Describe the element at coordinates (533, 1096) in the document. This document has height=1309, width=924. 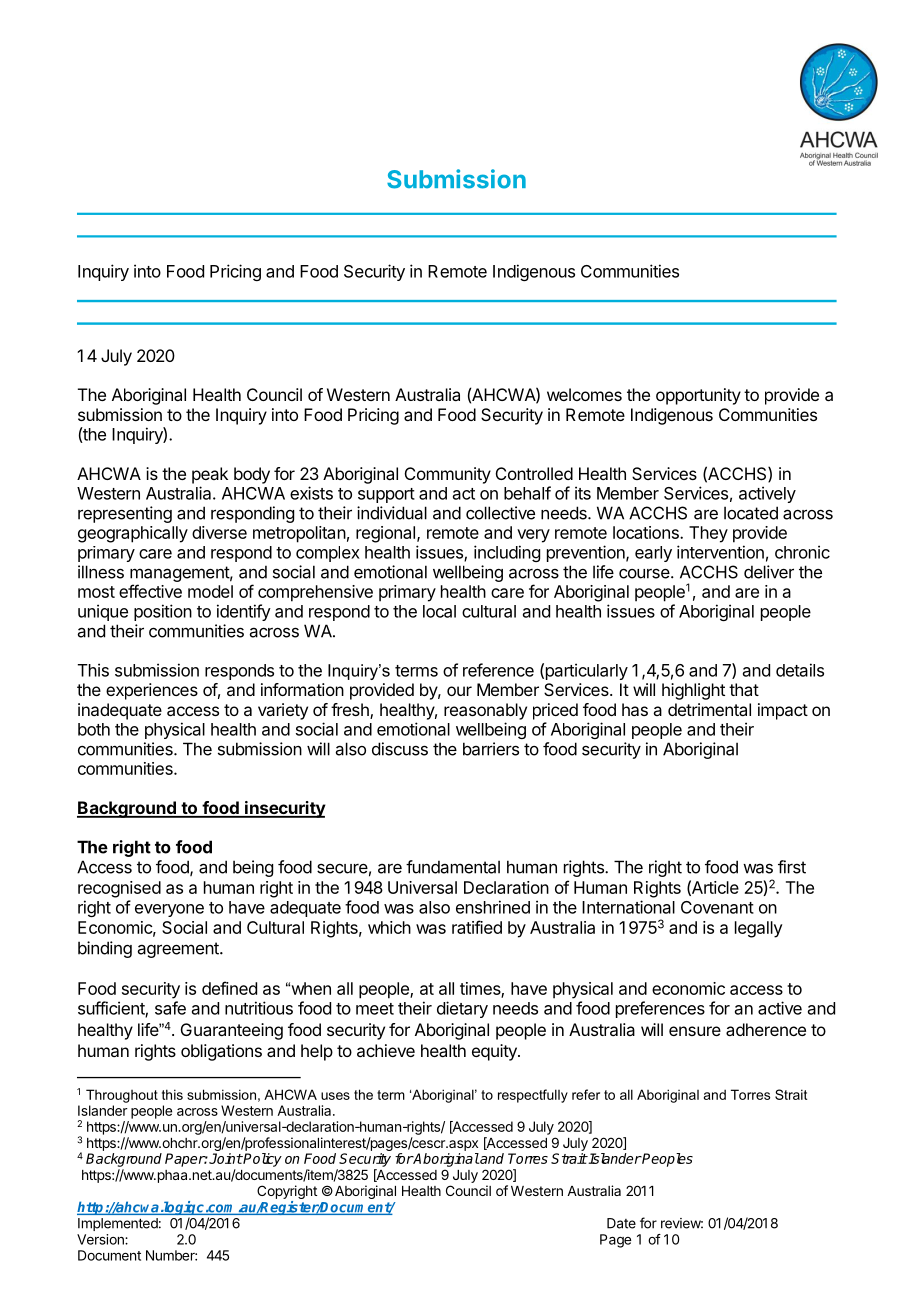
I see `respectfully` at that location.
